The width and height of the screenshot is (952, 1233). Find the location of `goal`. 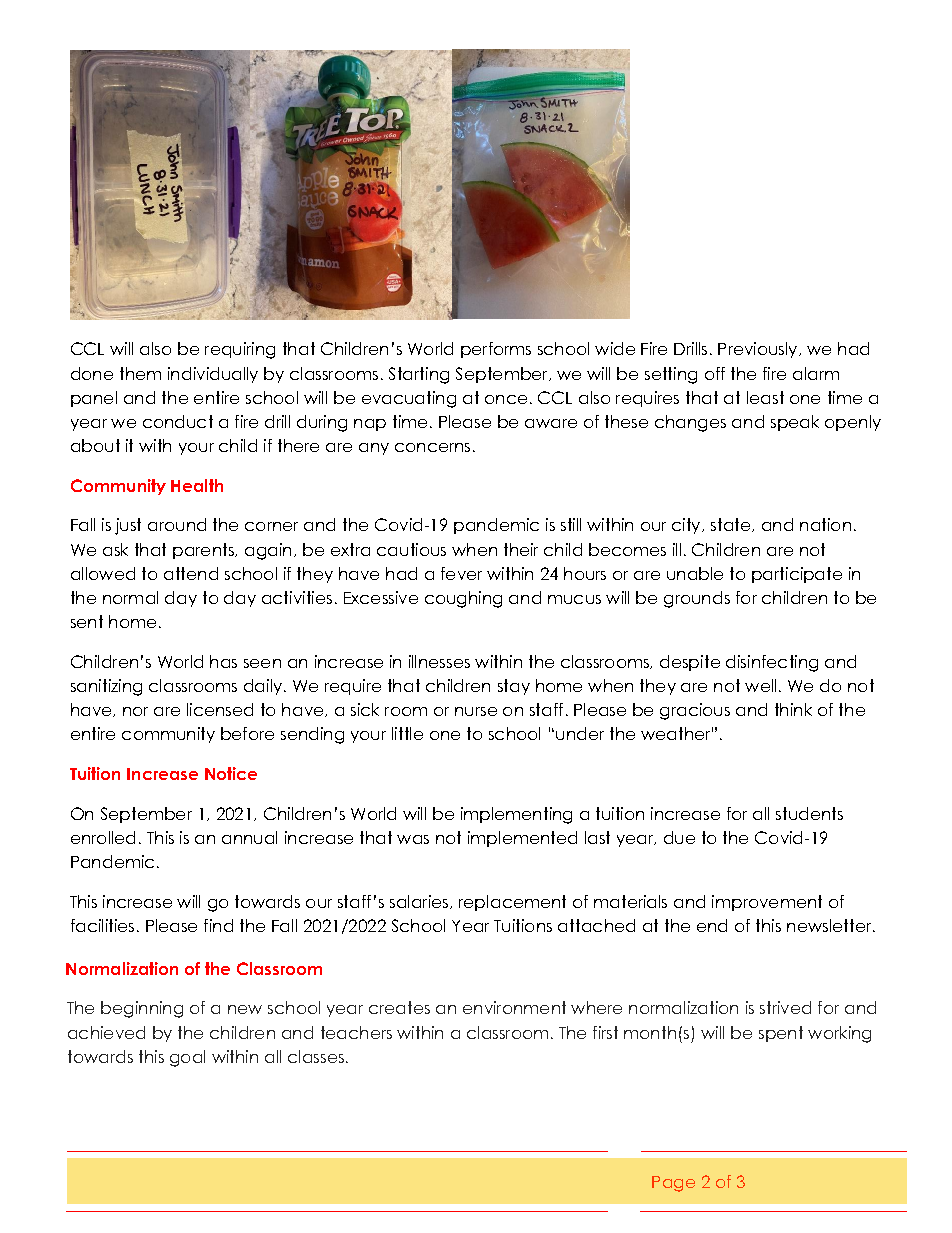

goal is located at coordinates (187, 1058).
